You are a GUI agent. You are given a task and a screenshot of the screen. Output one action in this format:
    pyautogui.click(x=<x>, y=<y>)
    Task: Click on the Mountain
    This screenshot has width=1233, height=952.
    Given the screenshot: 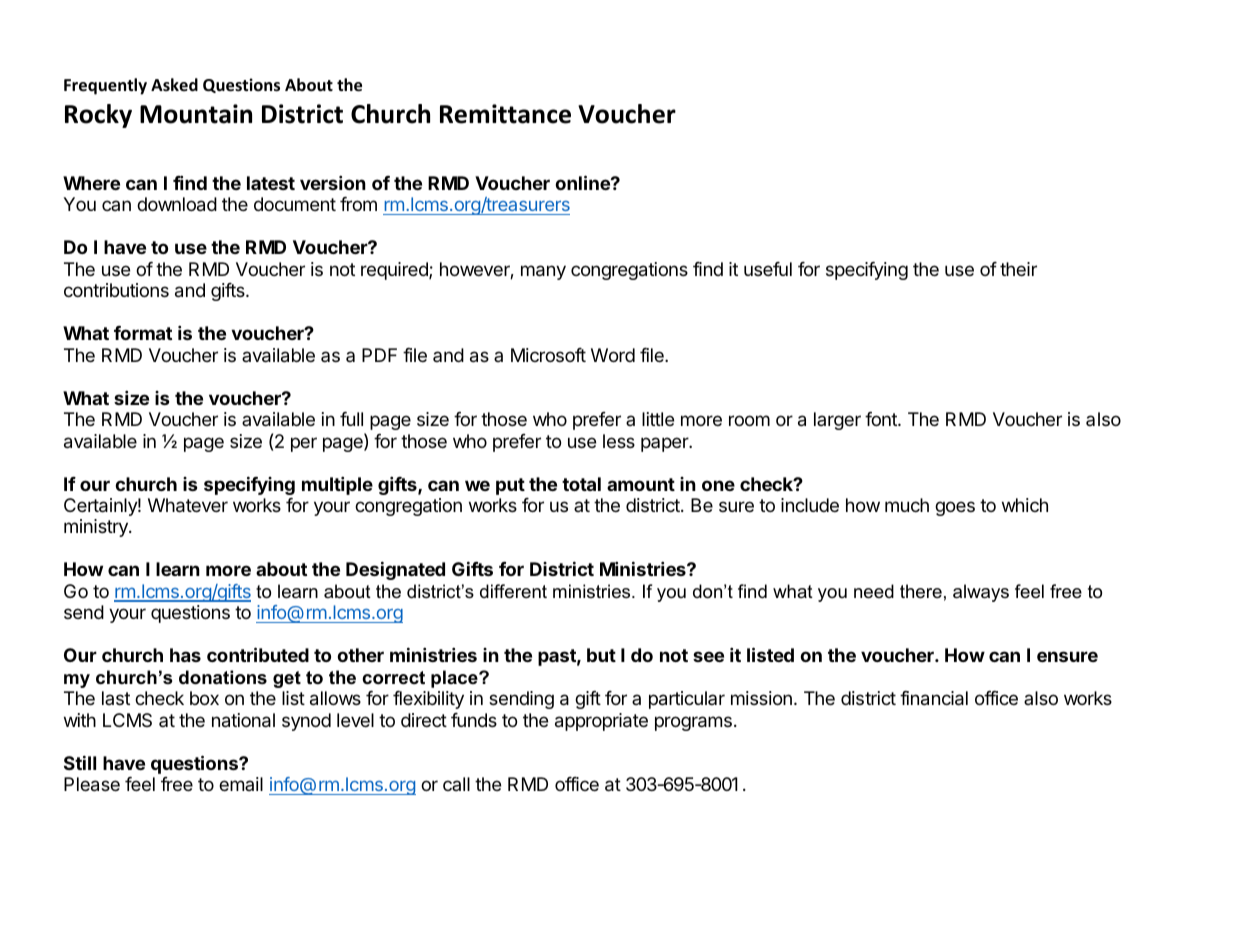 What is the action you would take?
    pyautogui.click(x=196, y=114)
